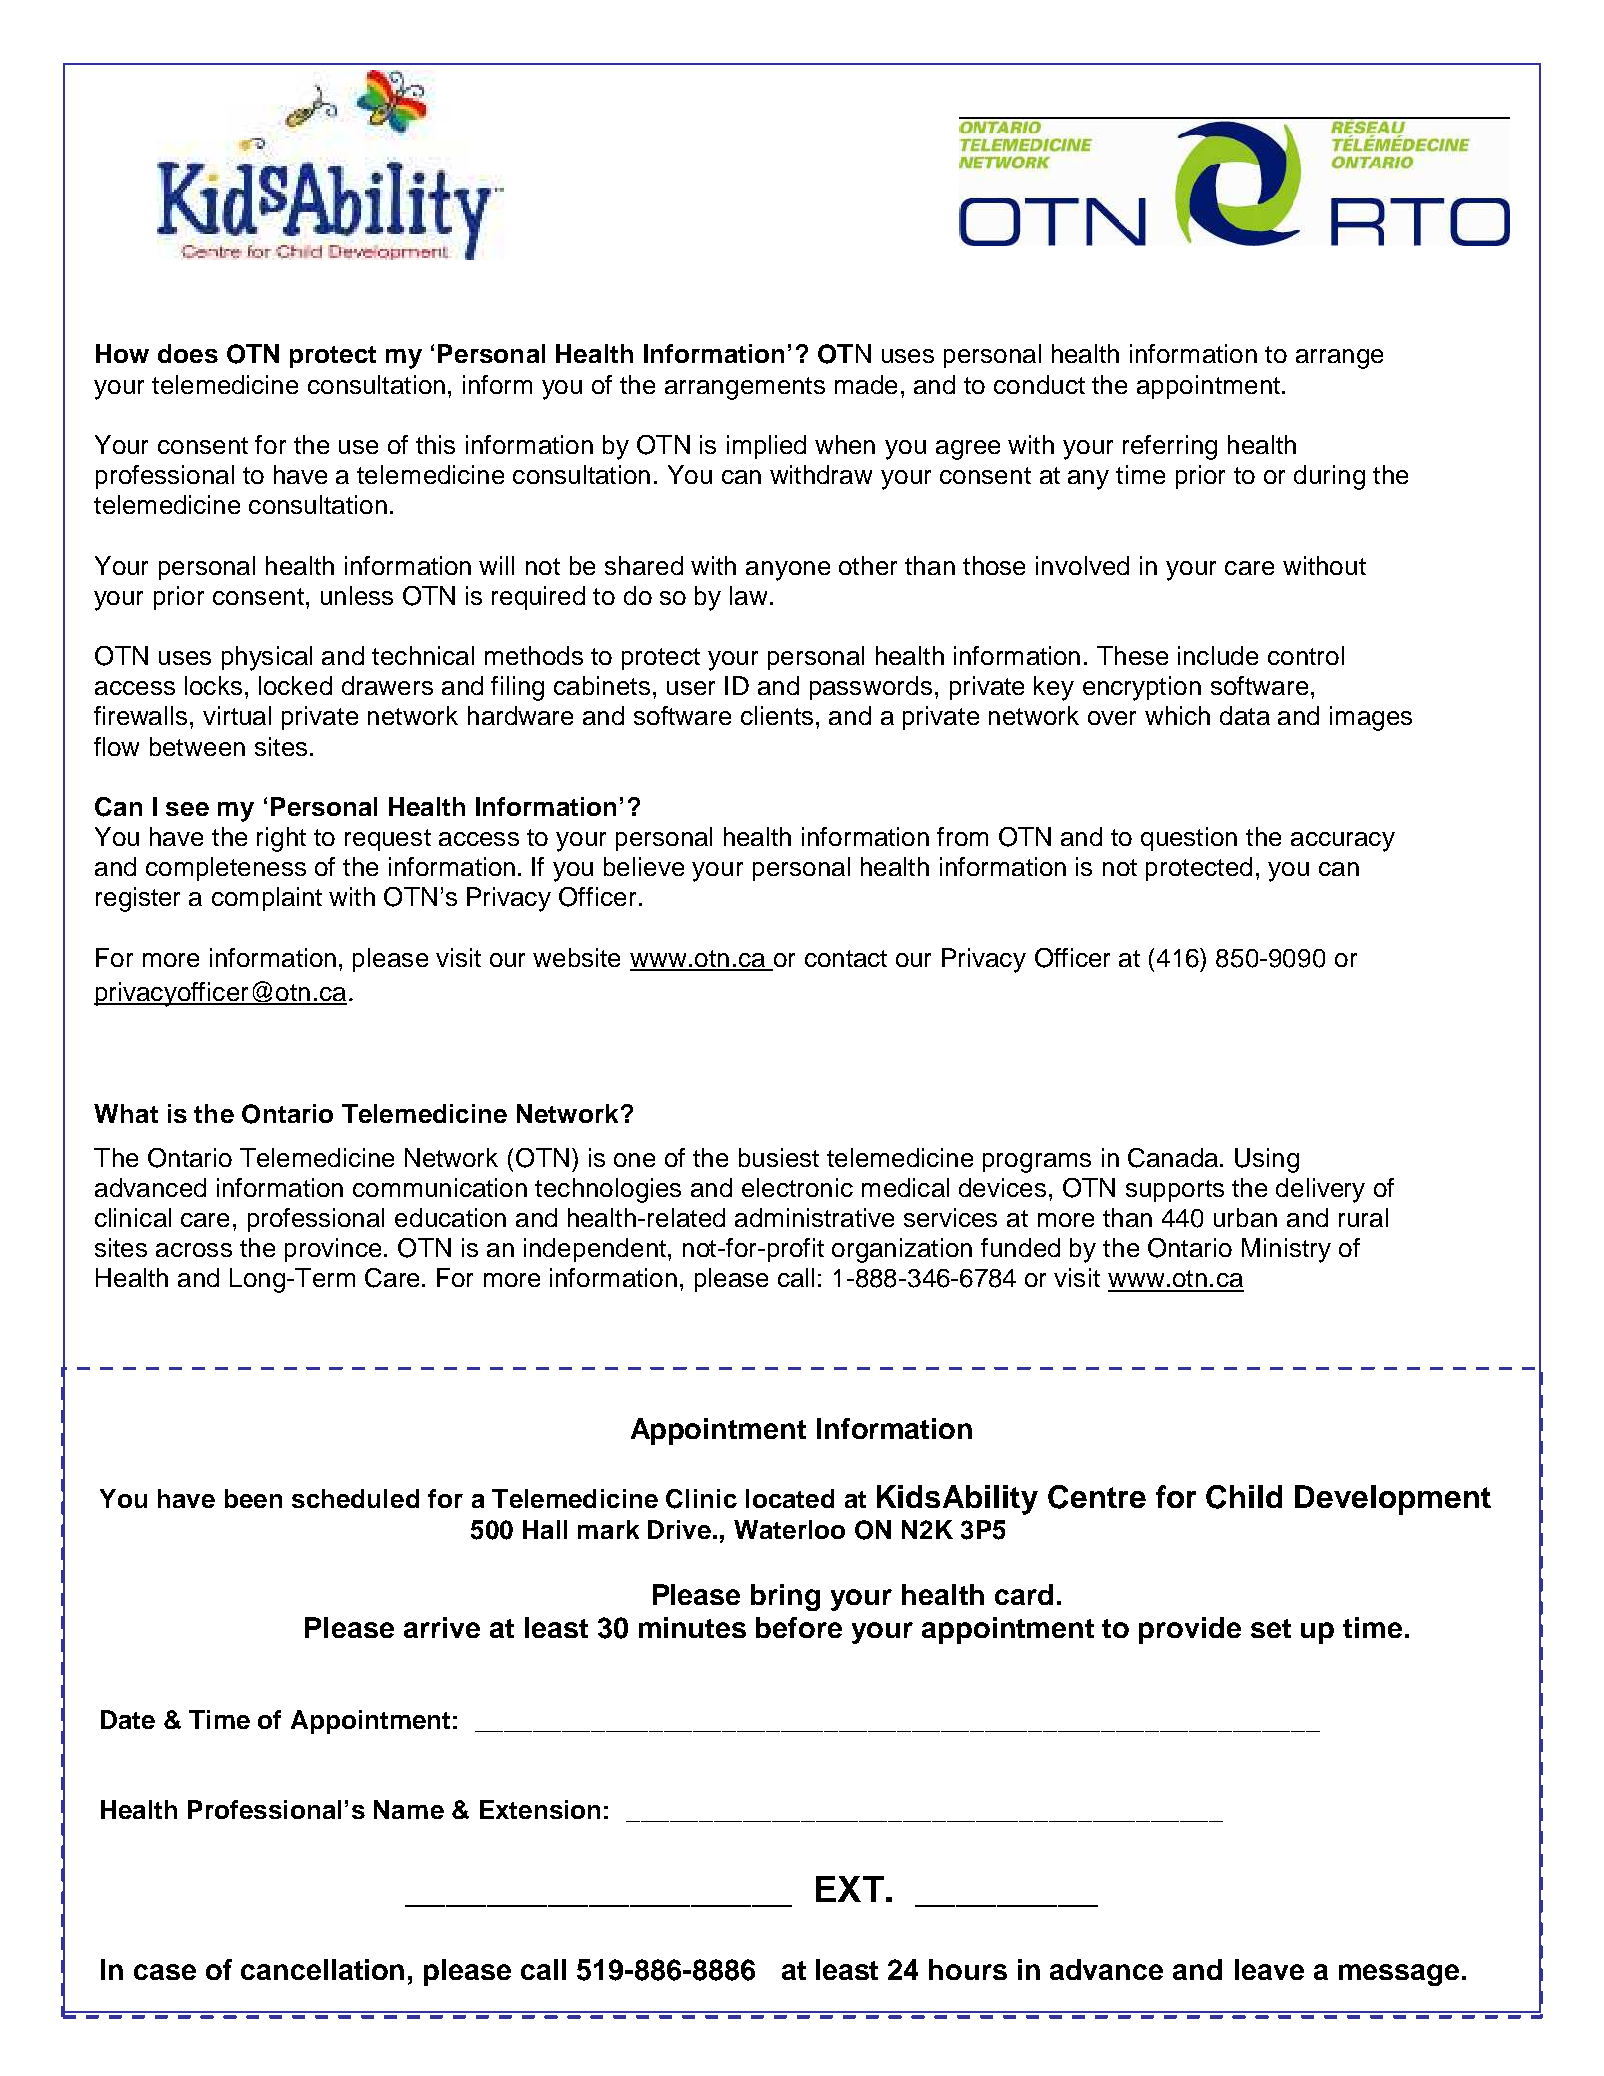  I want to click on cancellation, so click(322, 1969).
